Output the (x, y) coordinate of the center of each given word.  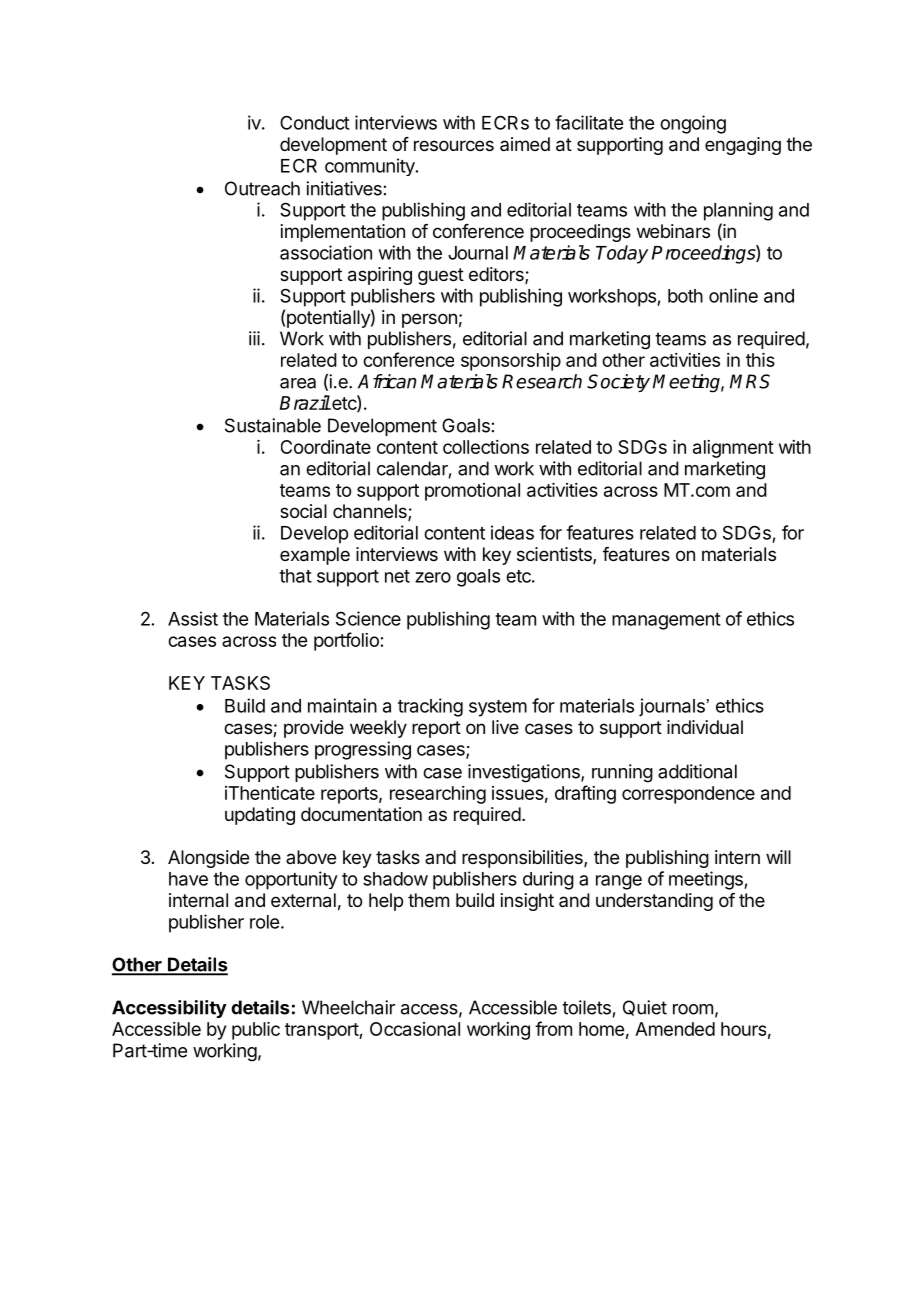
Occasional (415, 1029)
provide (314, 729)
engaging (743, 146)
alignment (733, 449)
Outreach (262, 188)
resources (454, 145)
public (256, 1031)
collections (486, 447)
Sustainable (273, 425)
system (498, 708)
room (693, 1009)
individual (705, 727)
